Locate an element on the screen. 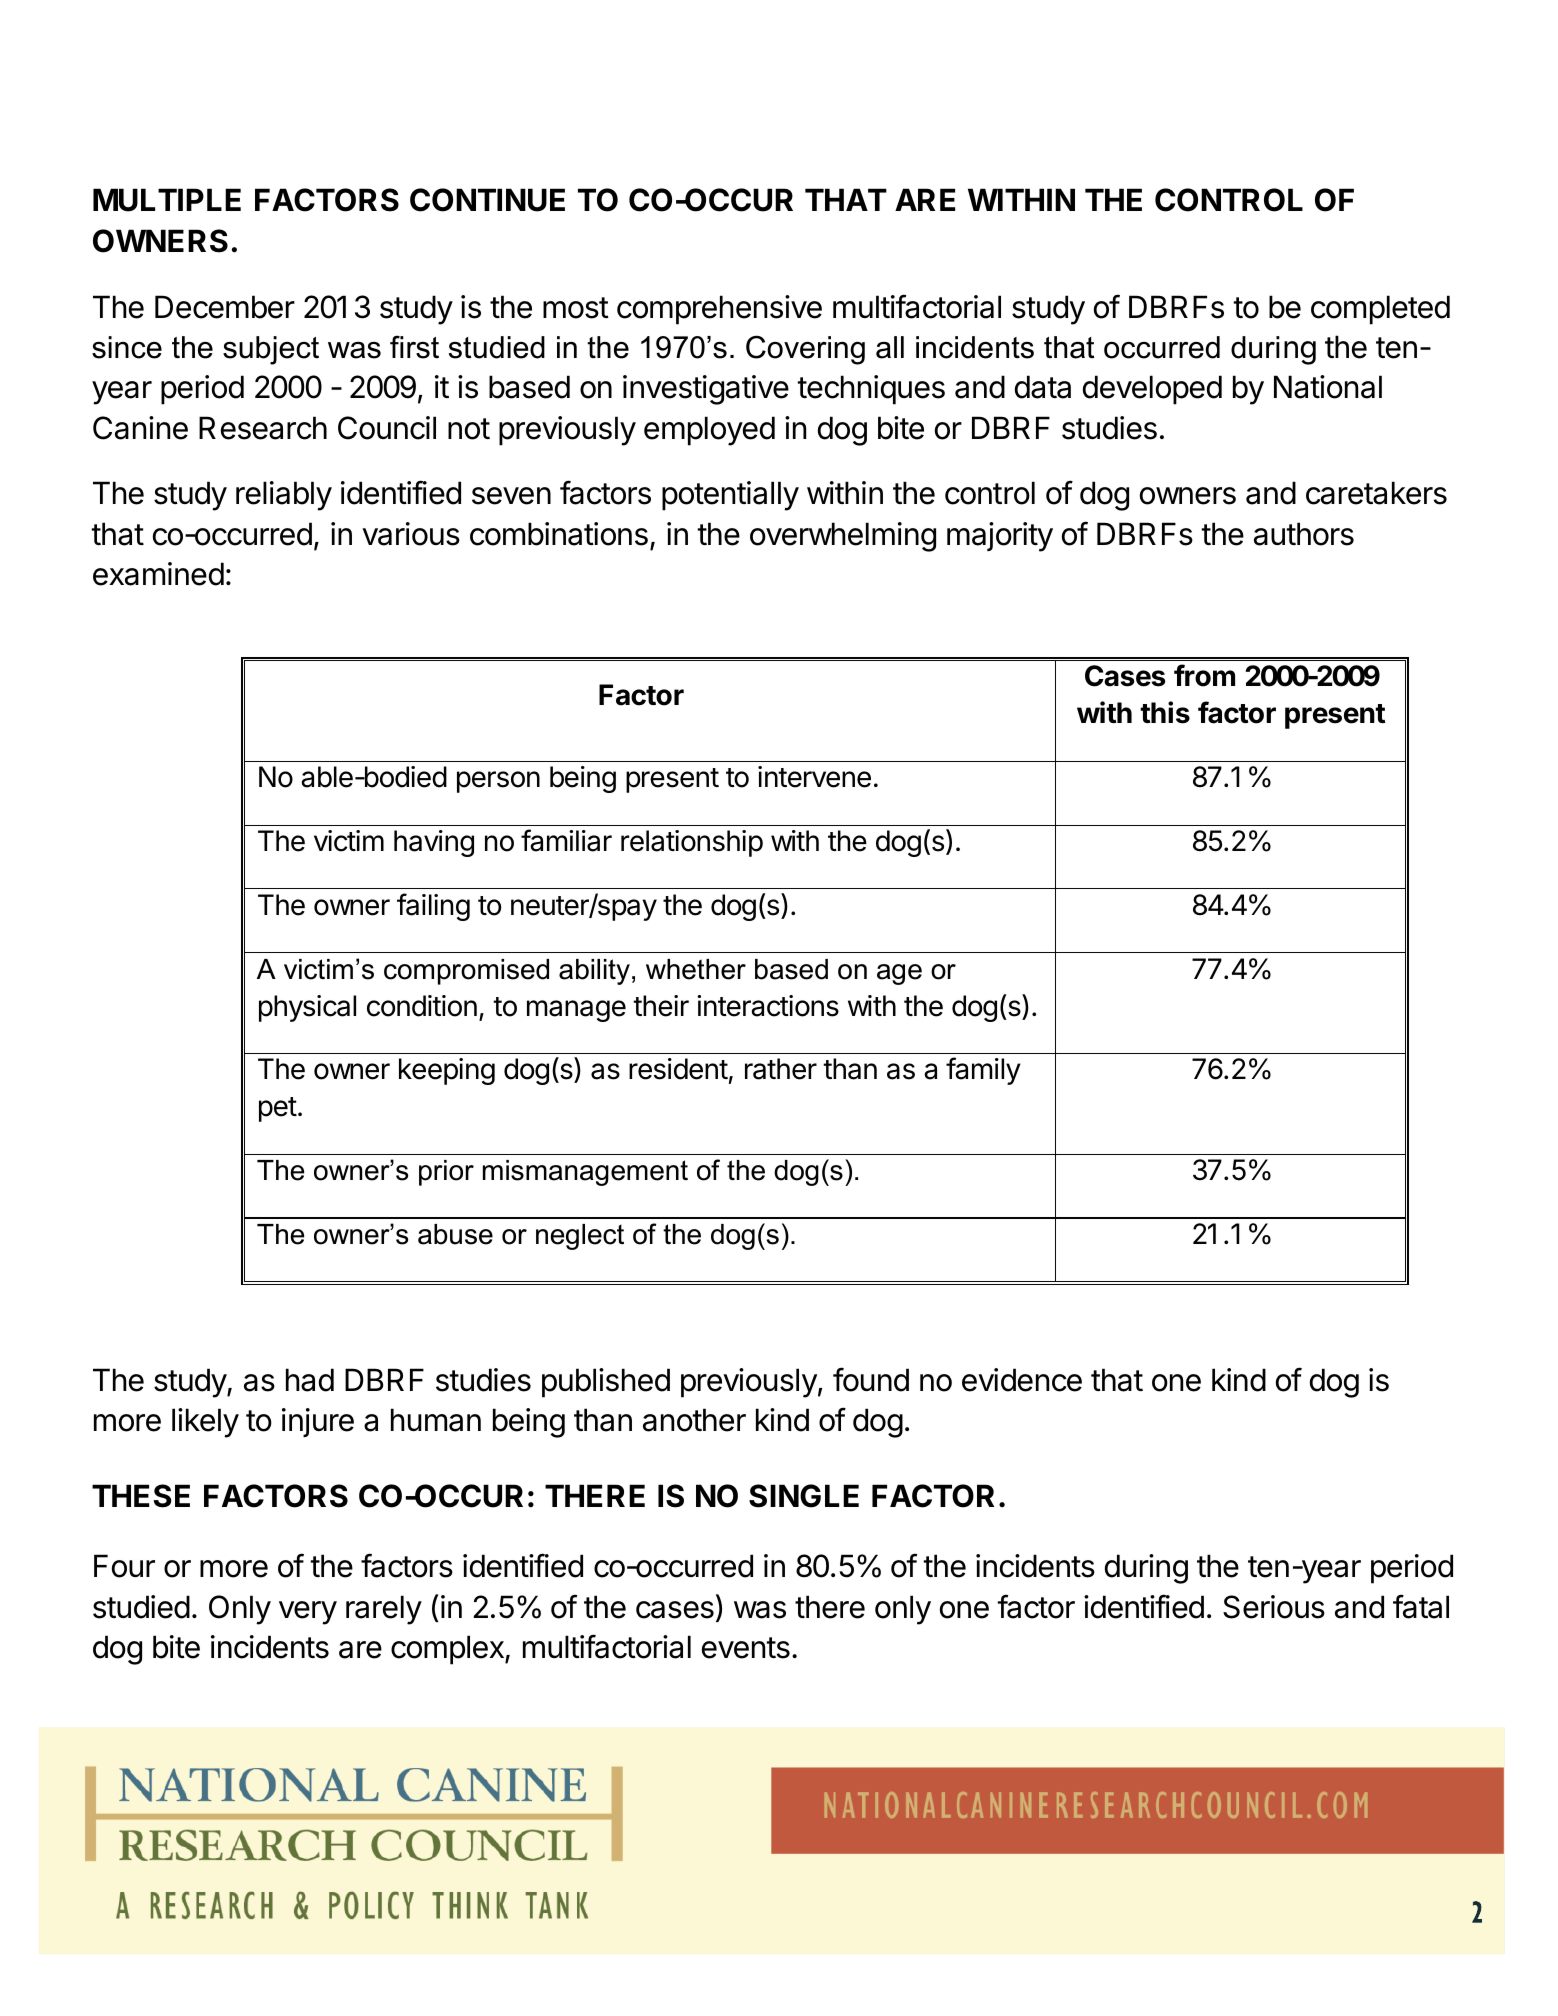  comprehensive is located at coordinates (719, 310).
